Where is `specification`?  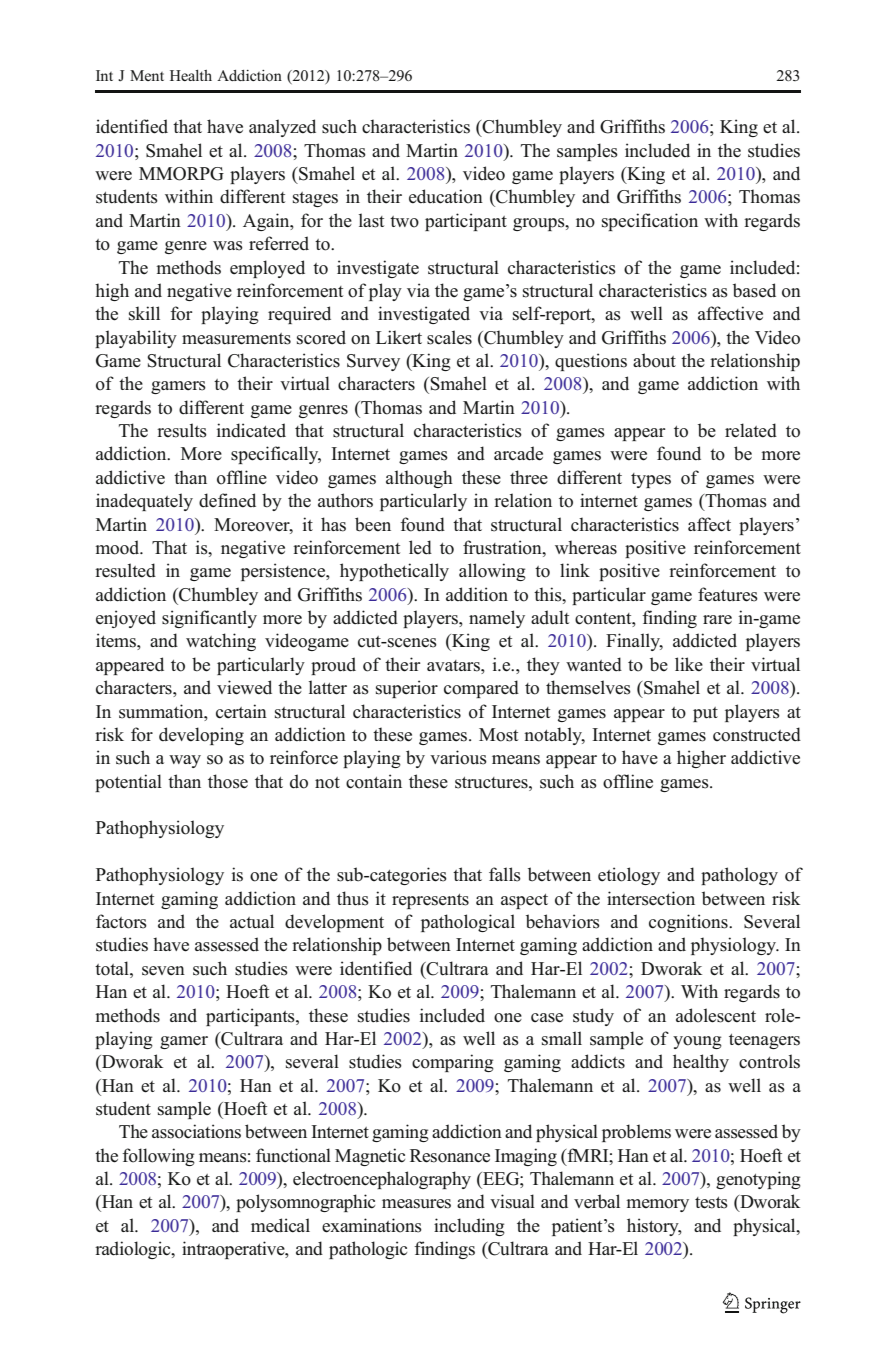
specification is located at coordinates (650, 222).
